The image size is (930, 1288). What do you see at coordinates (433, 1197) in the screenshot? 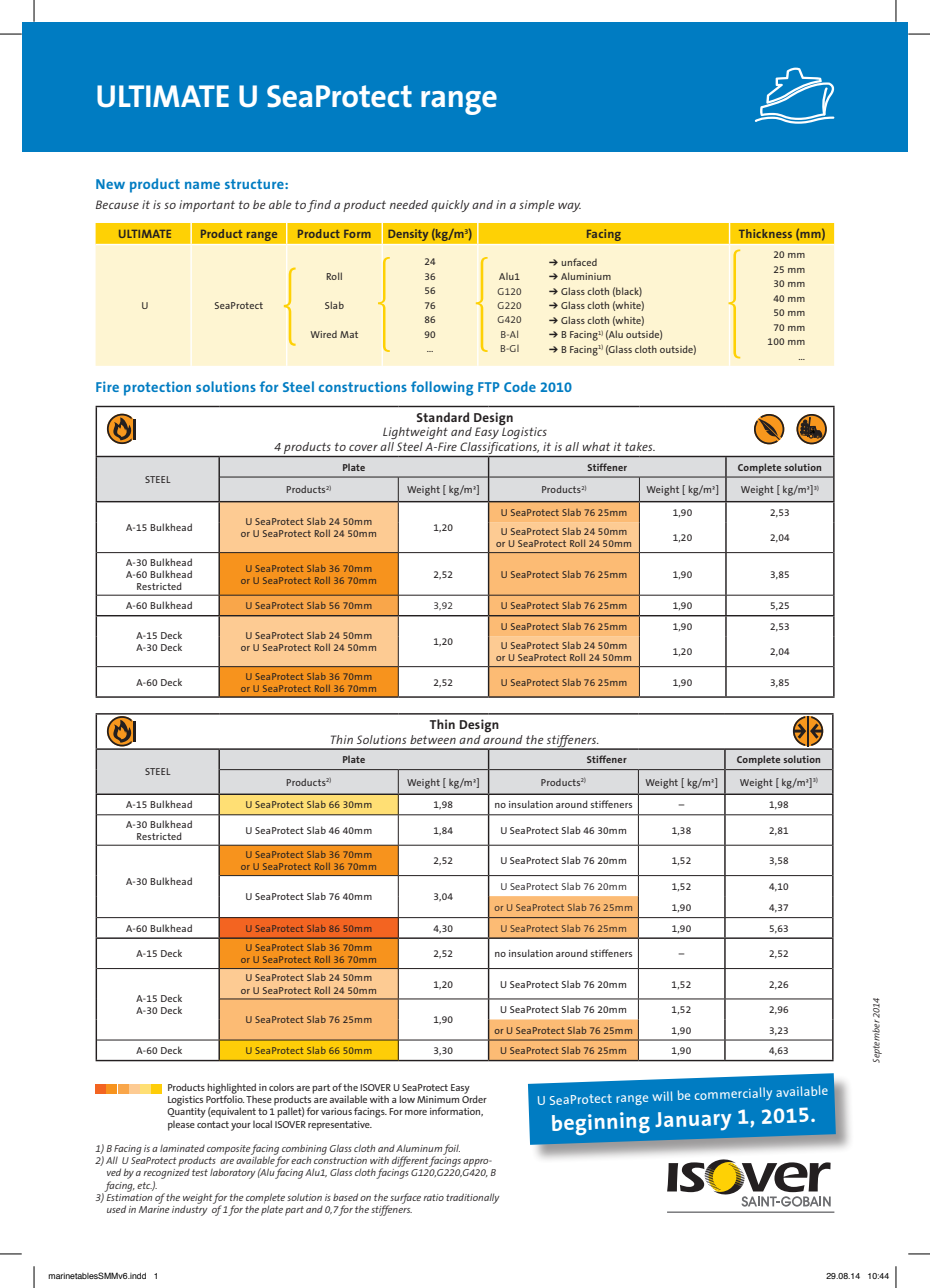
I see `ratio` at bounding box center [433, 1197].
